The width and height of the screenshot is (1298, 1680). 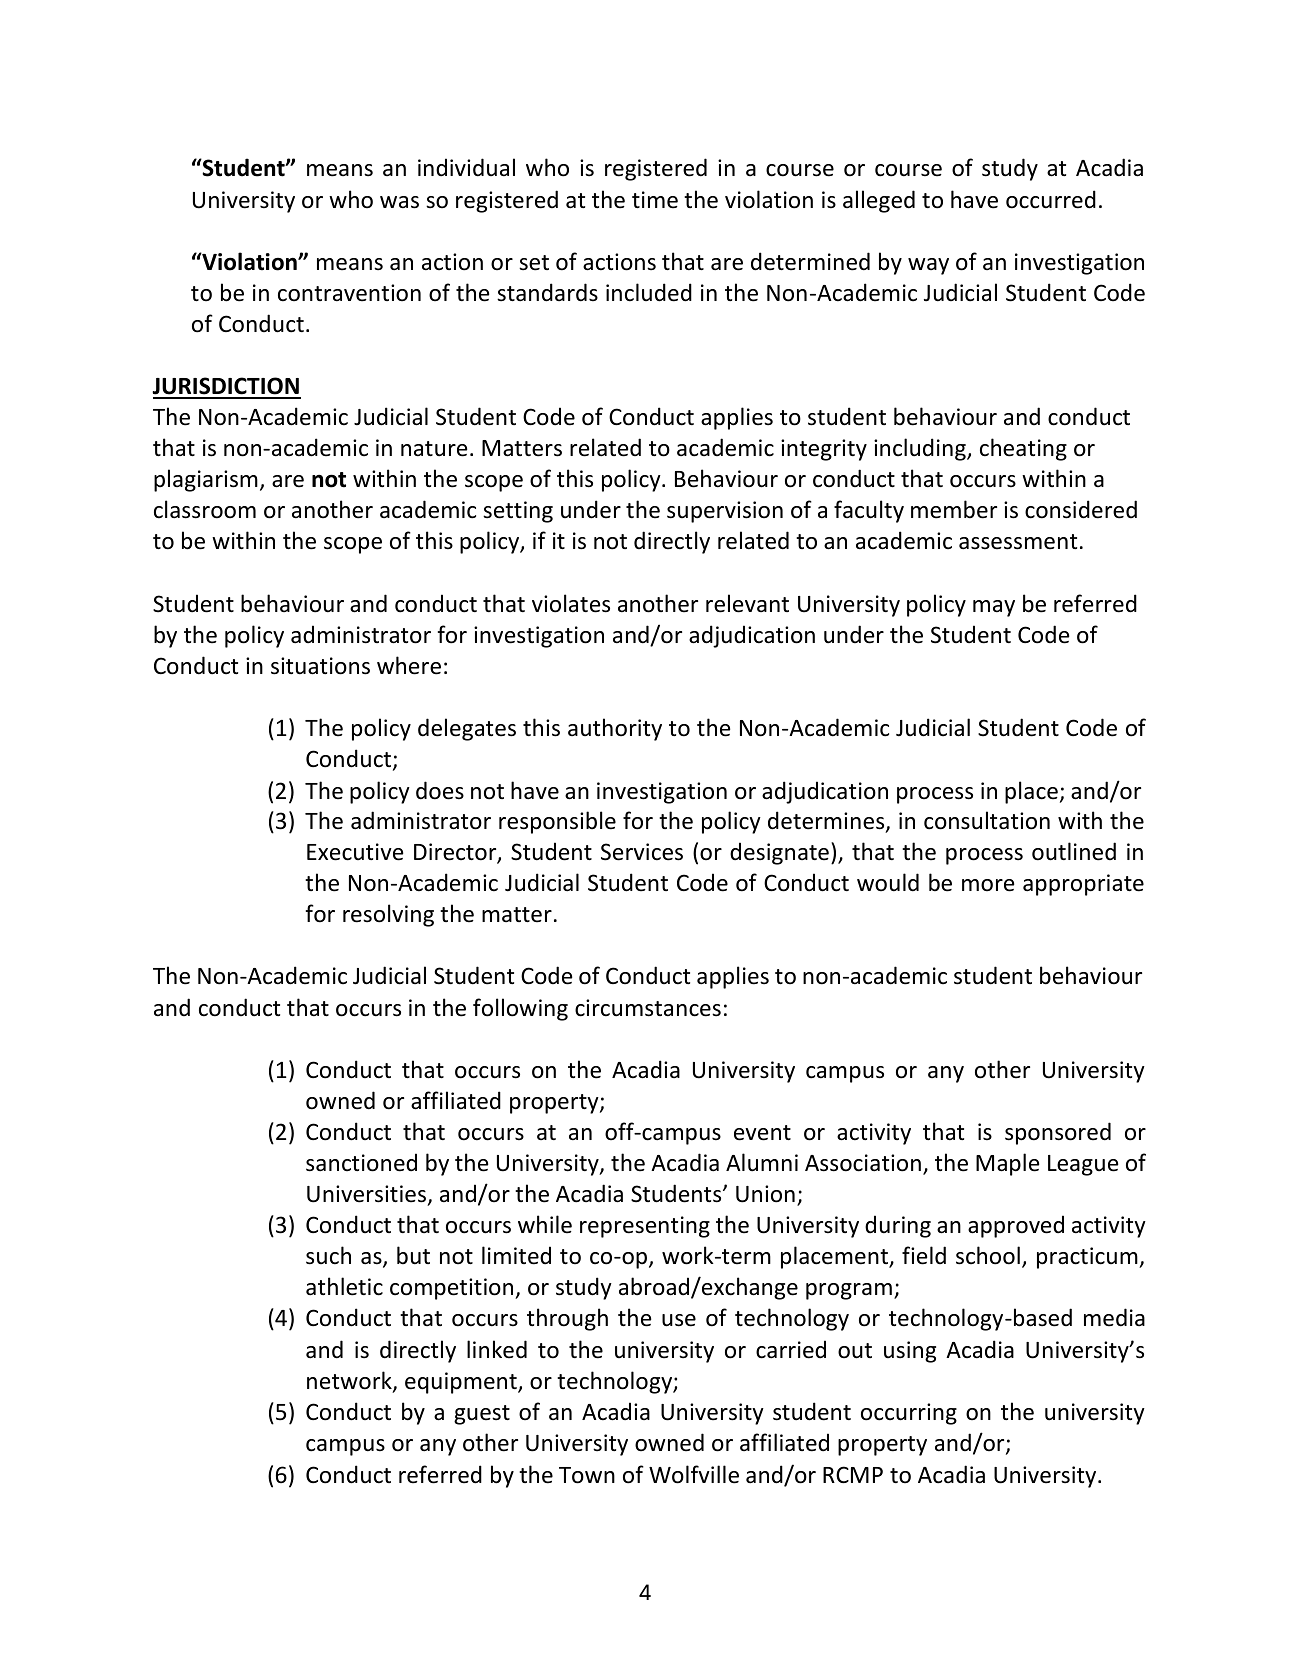 I want to click on equipment, so click(x=462, y=1383).
